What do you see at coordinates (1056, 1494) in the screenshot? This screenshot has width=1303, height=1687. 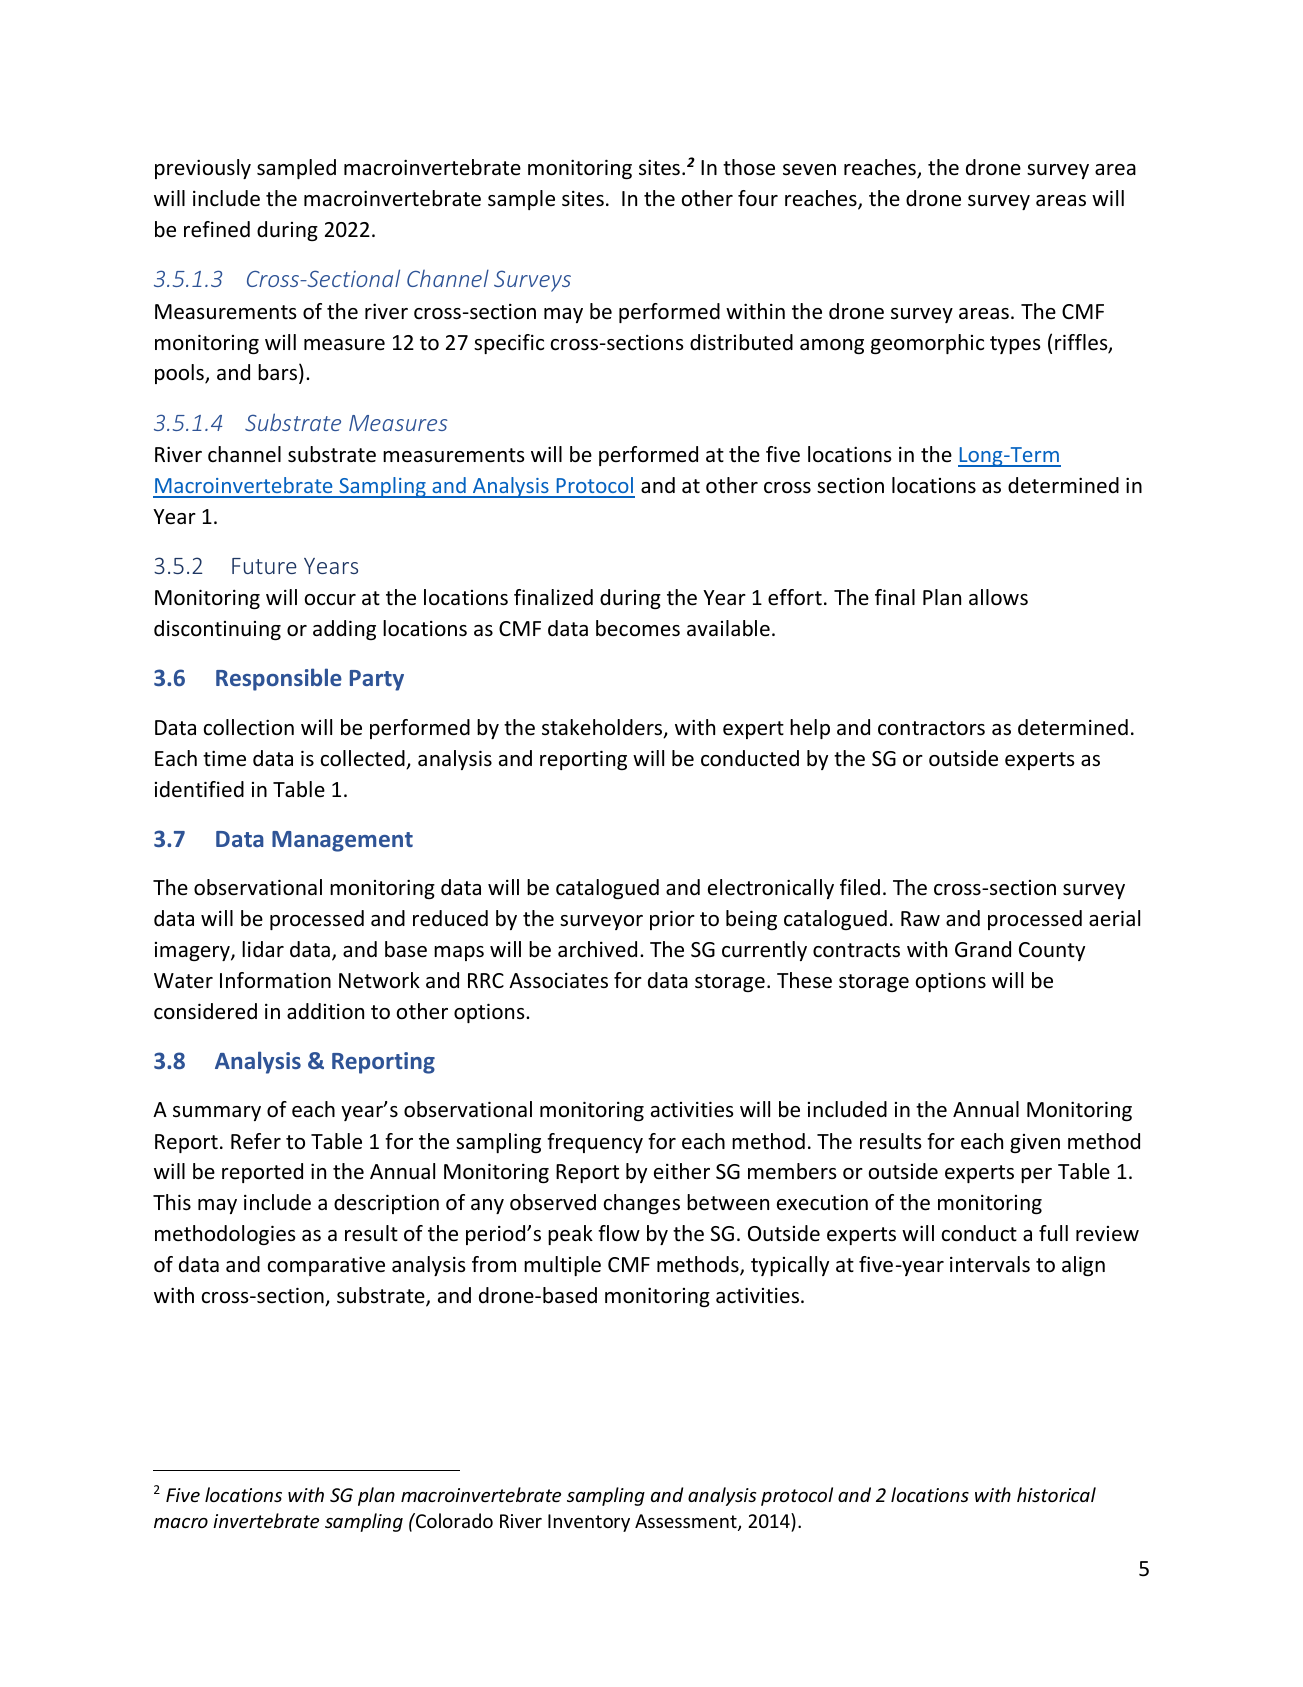 I see `historical` at bounding box center [1056, 1494].
